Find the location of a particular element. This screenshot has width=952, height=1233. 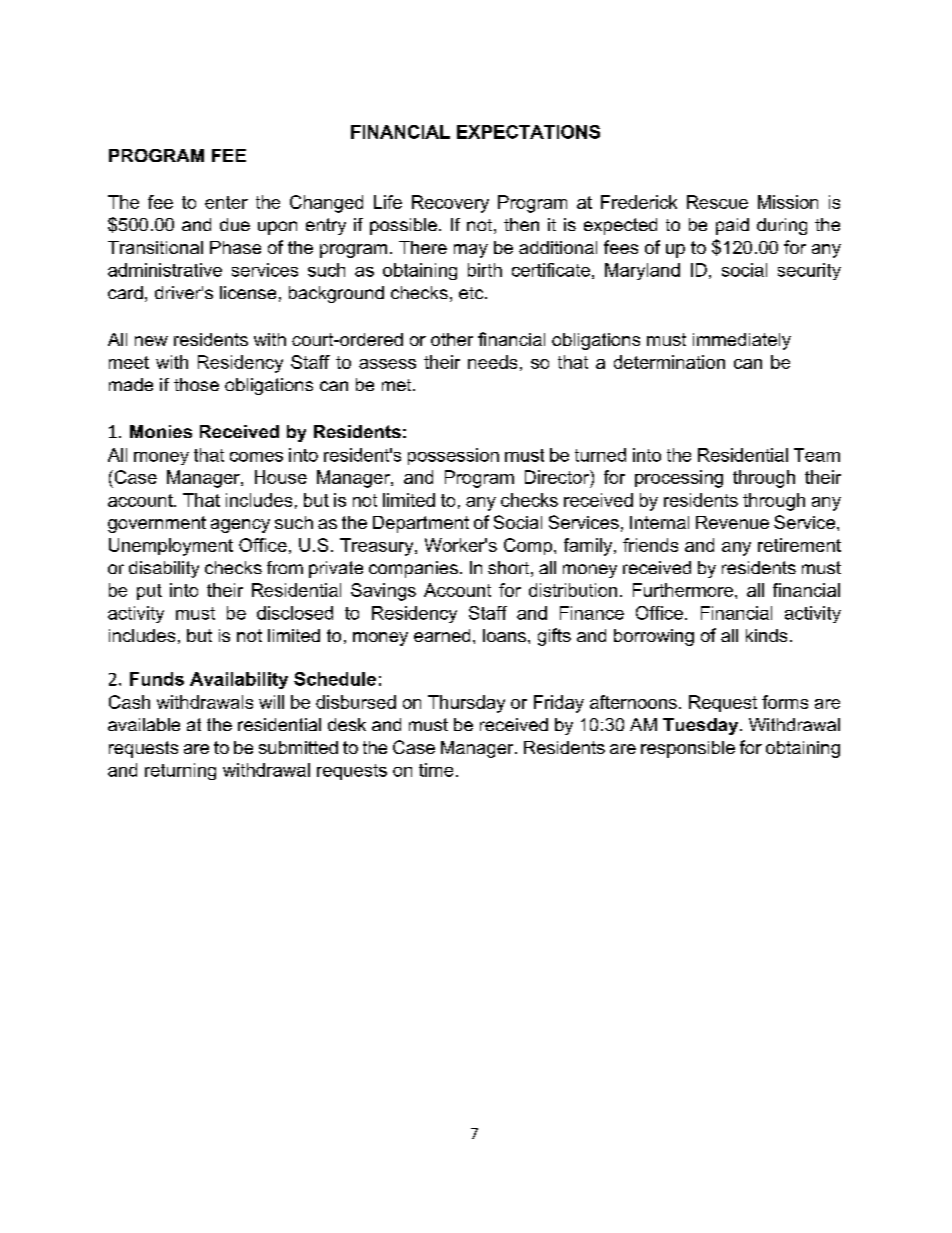

responsible is located at coordinates (688, 749).
